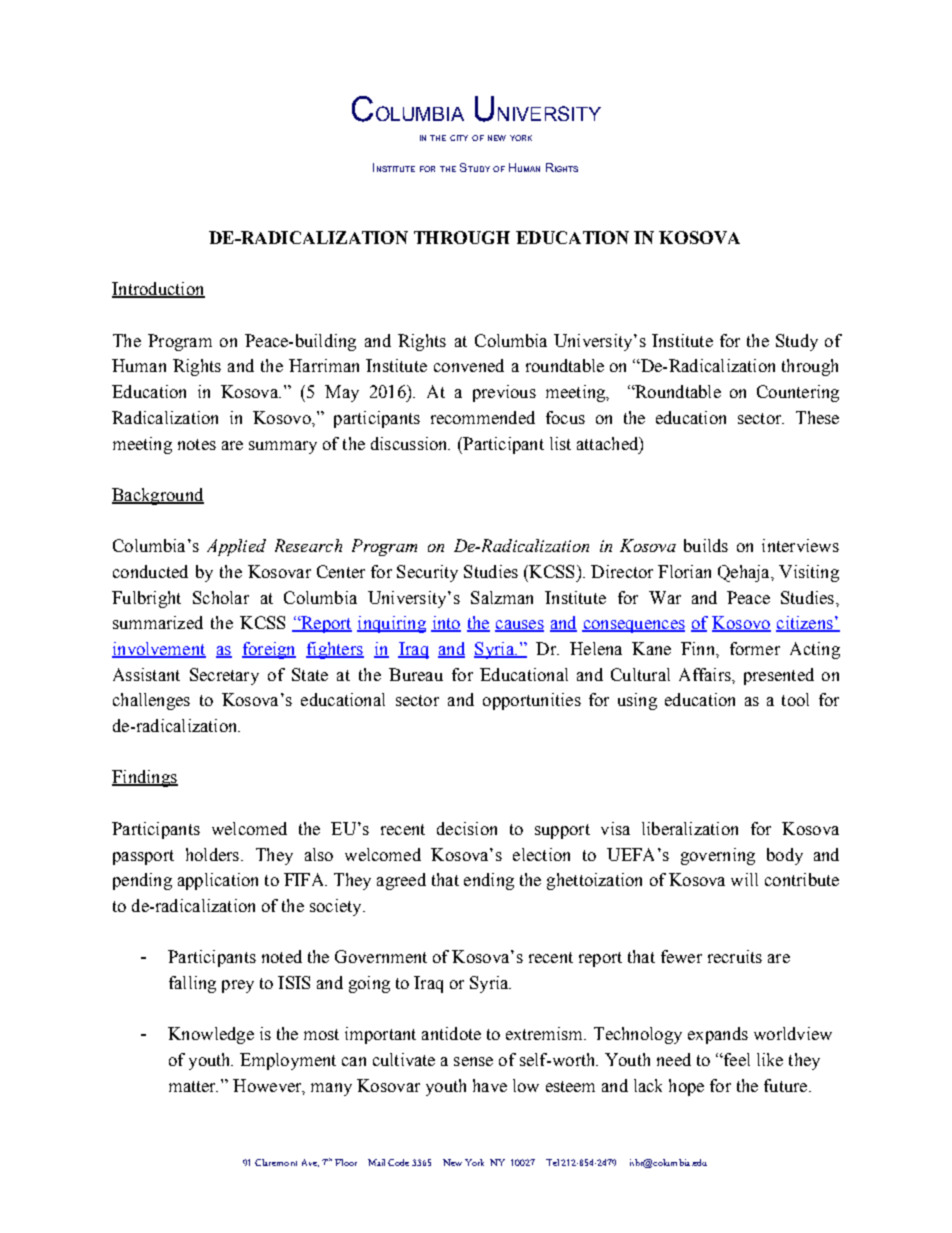  I want to click on decision, so click(467, 828).
